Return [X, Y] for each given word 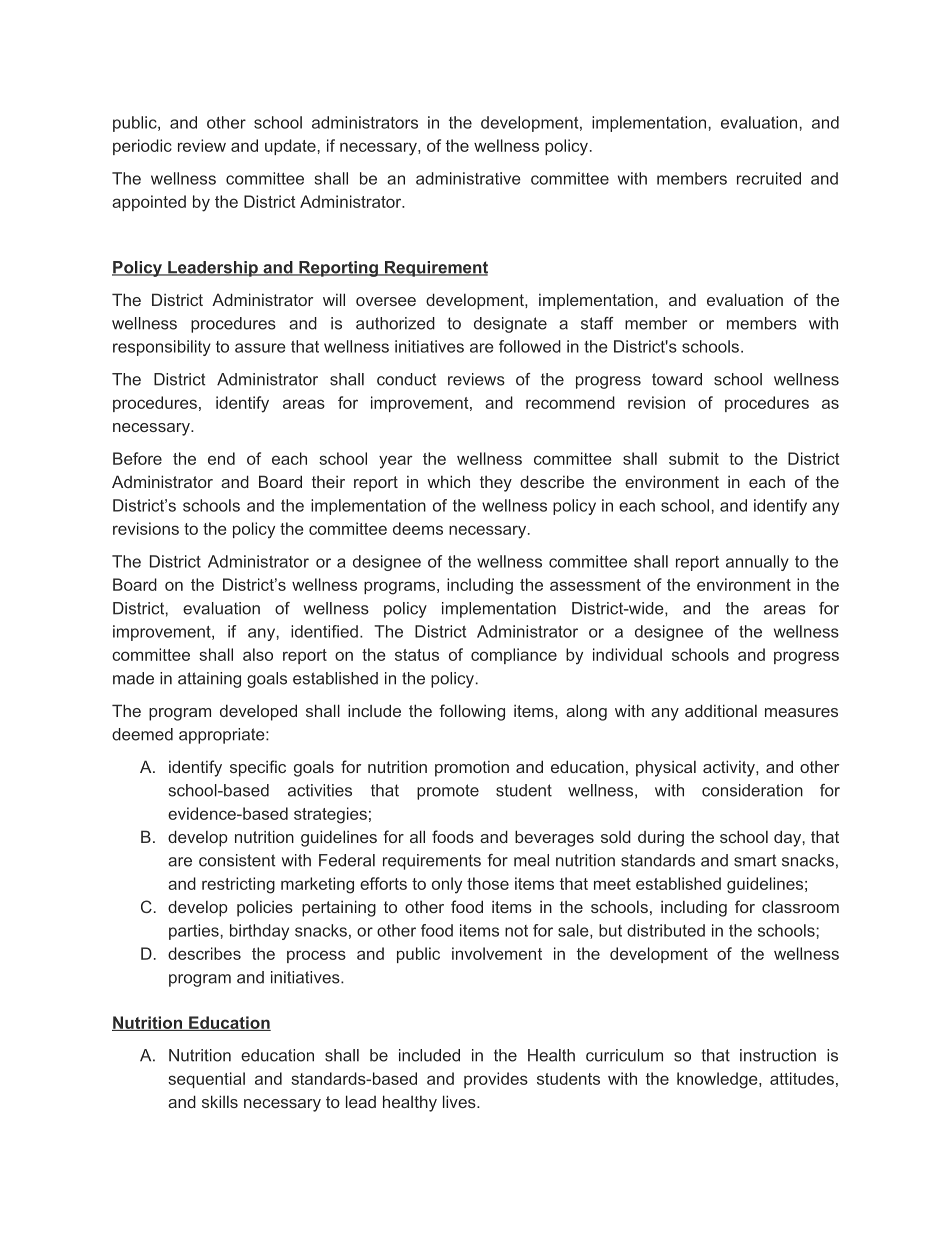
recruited [769, 178]
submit [694, 458]
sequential [206, 1080]
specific [258, 768]
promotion [472, 769]
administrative [468, 178]
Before [137, 458]
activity [730, 768]
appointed [149, 203]
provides [496, 1080]
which [448, 481]
